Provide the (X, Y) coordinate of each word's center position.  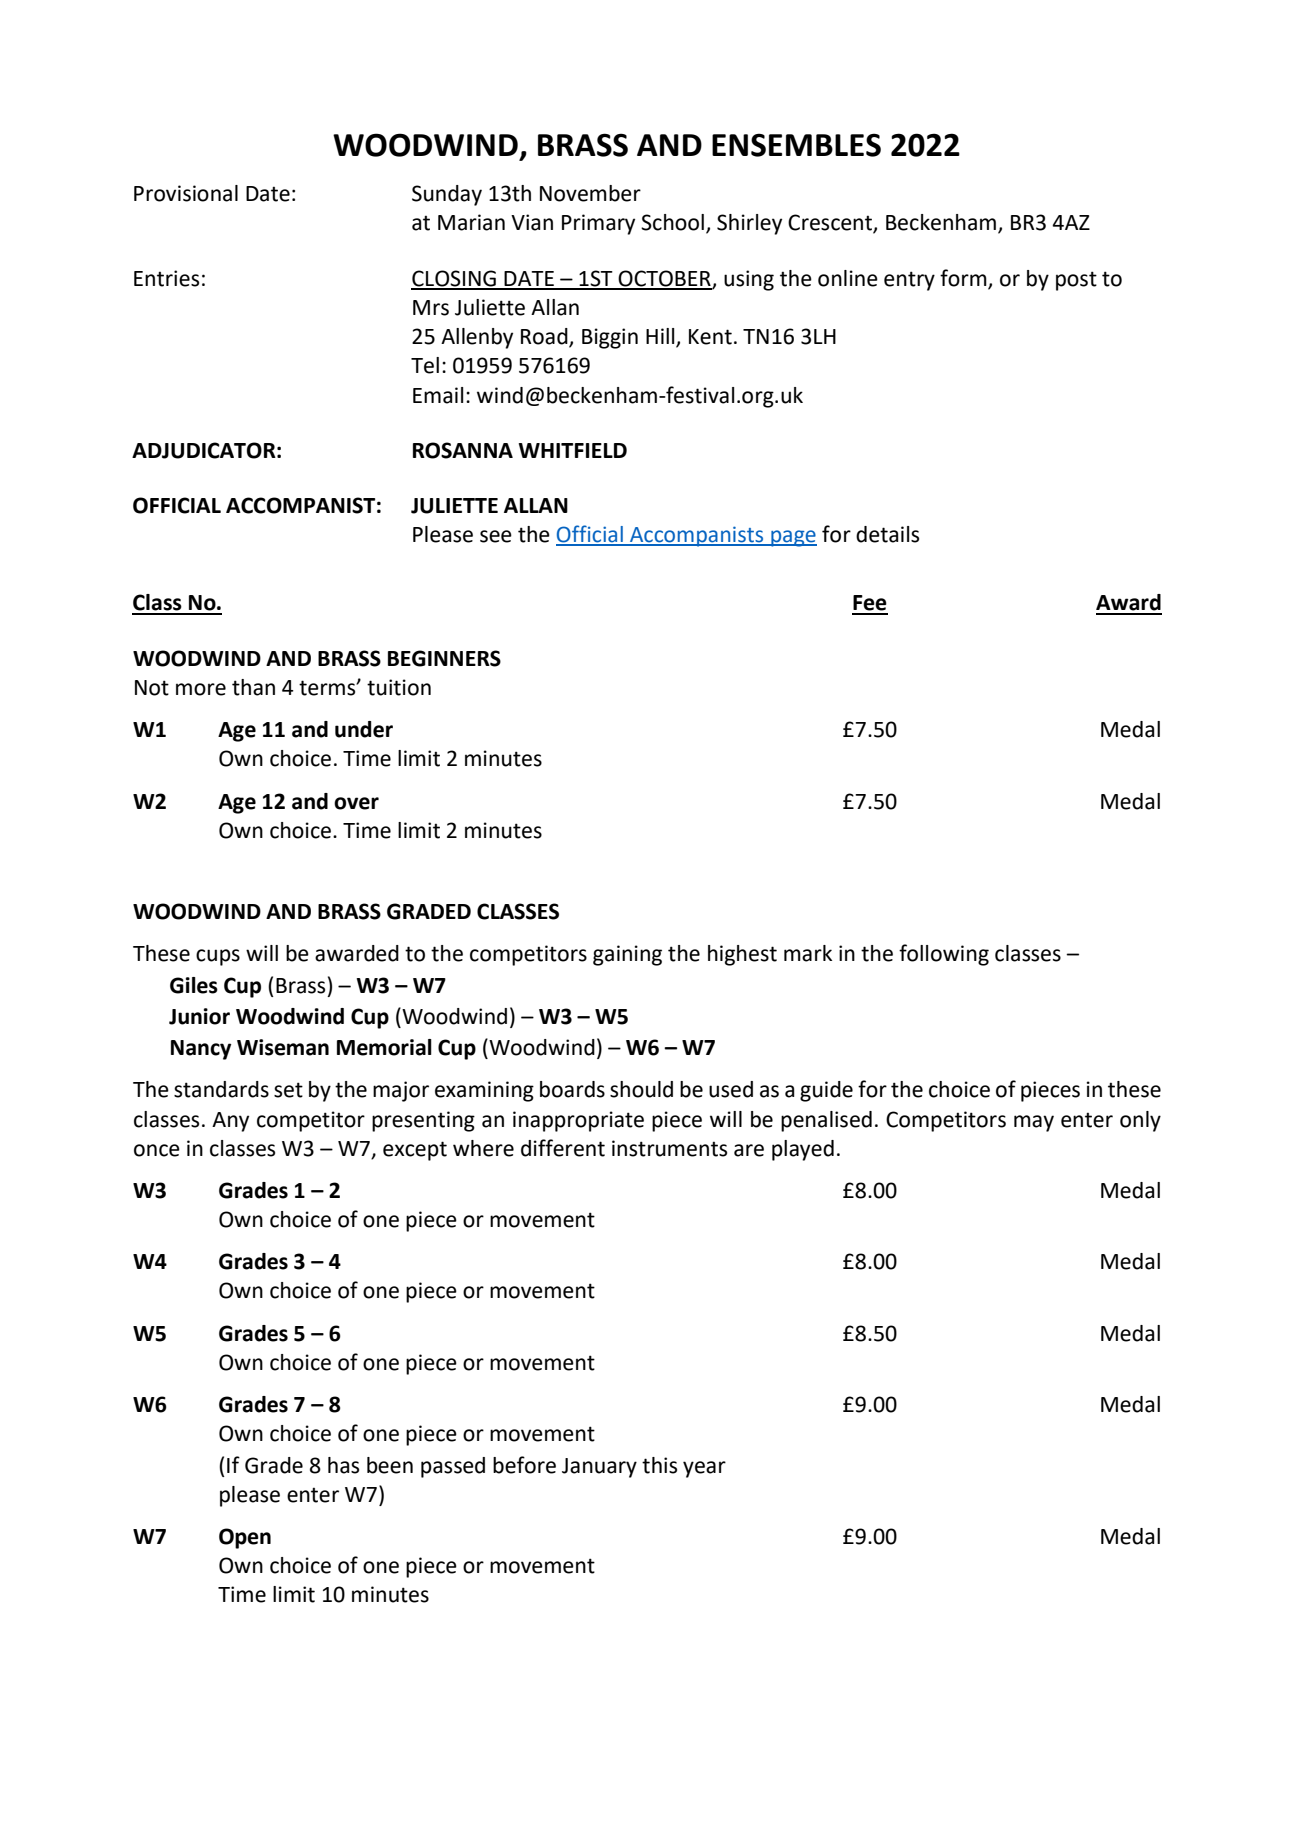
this (659, 1465)
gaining (627, 955)
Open (245, 1538)
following (944, 955)
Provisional (186, 193)
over (356, 803)
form (964, 278)
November (590, 193)
